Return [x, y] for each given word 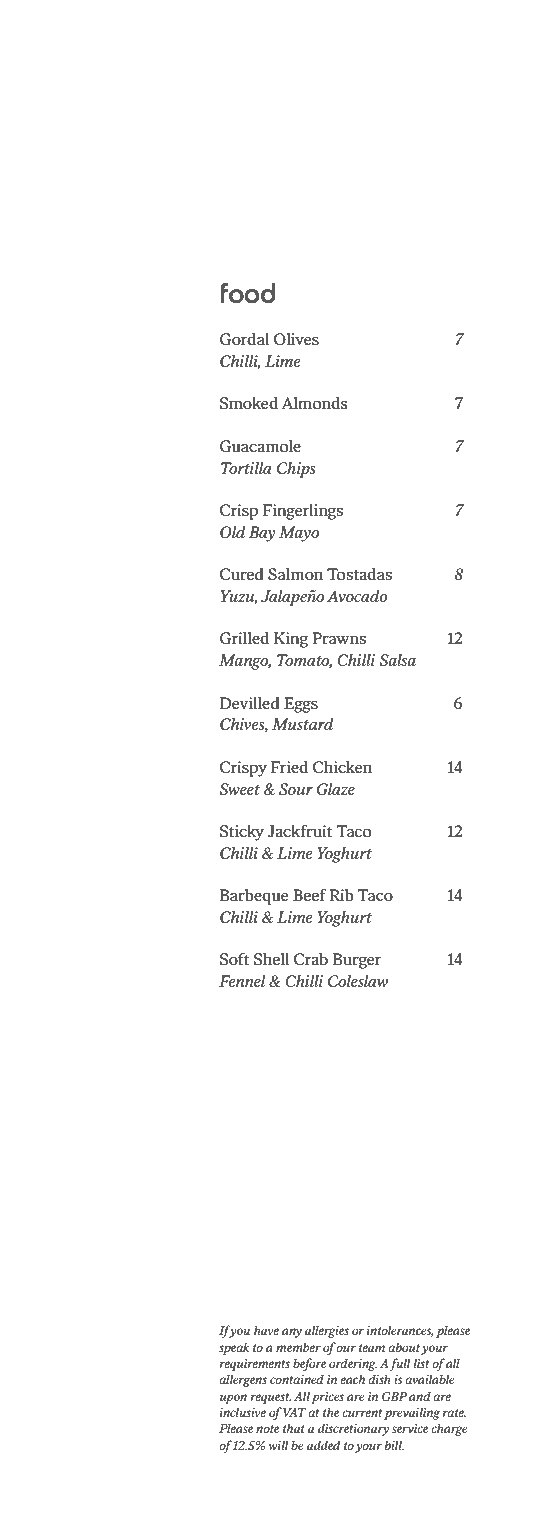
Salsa [397, 660]
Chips [296, 470]
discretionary [353, 1429]
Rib [341, 895]
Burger [357, 961]
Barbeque [254, 897]
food [248, 293]
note [267, 1429]
